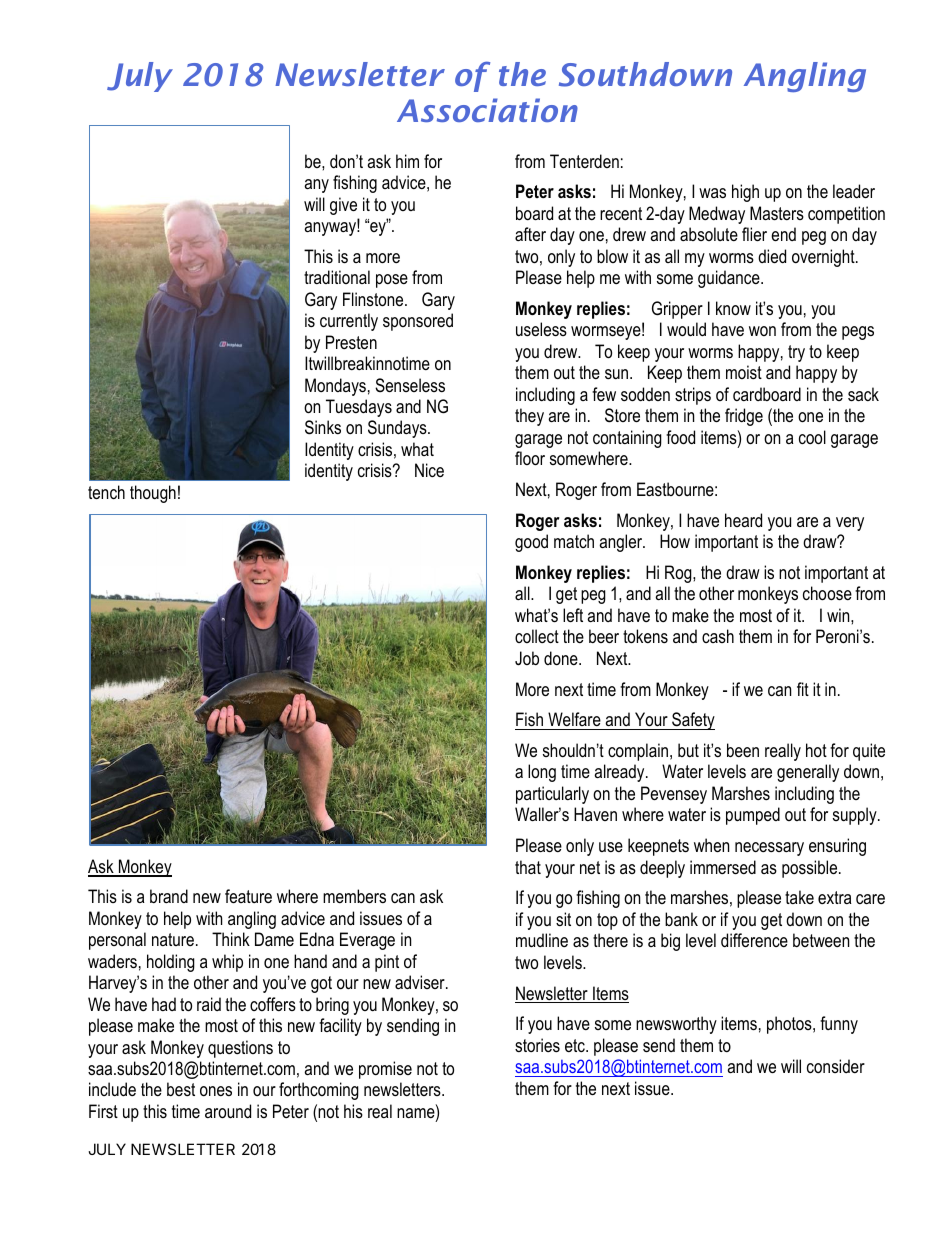  What do you see at coordinates (745, 193) in the page?
I see `high` at bounding box center [745, 193].
